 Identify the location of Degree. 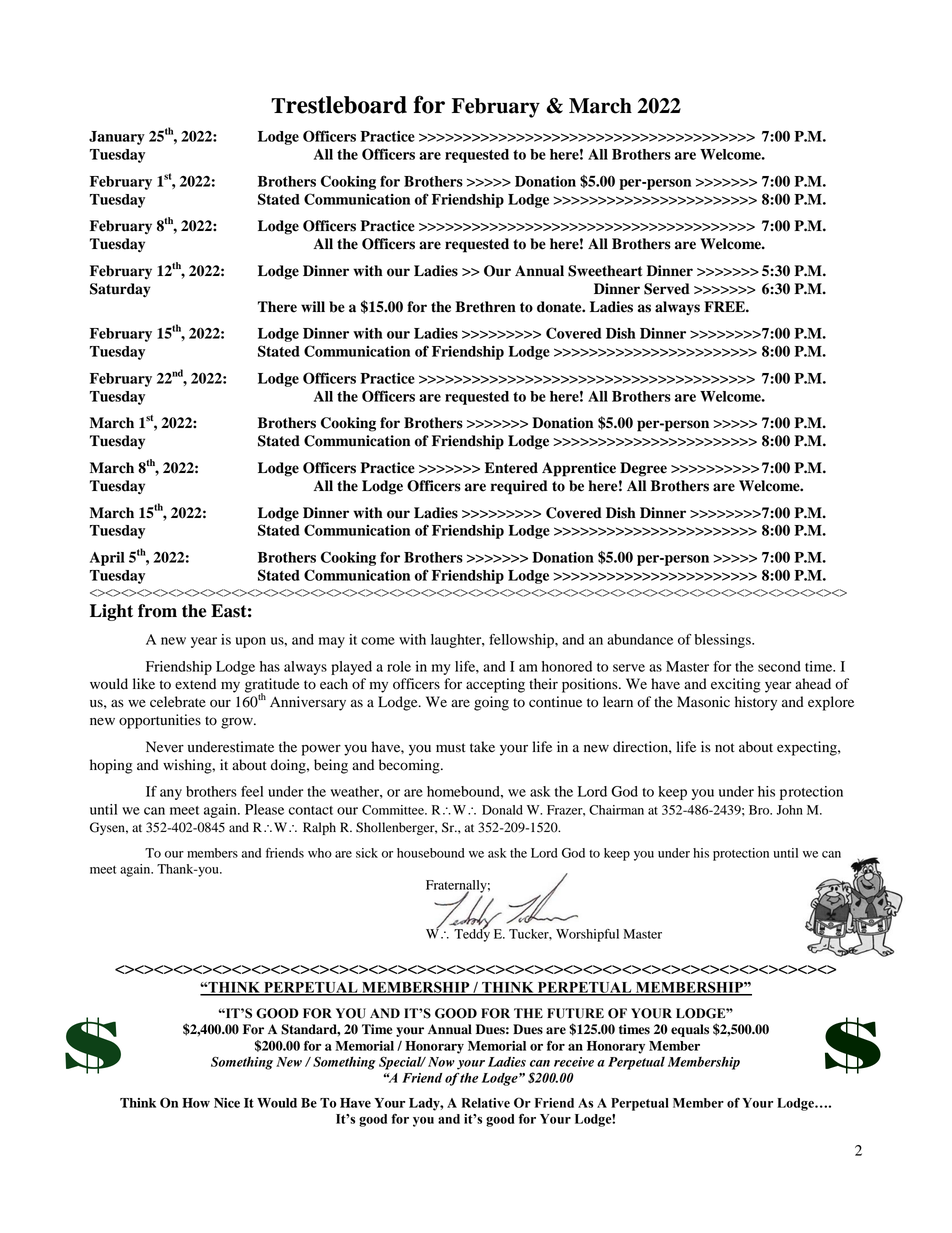
(643, 469).
